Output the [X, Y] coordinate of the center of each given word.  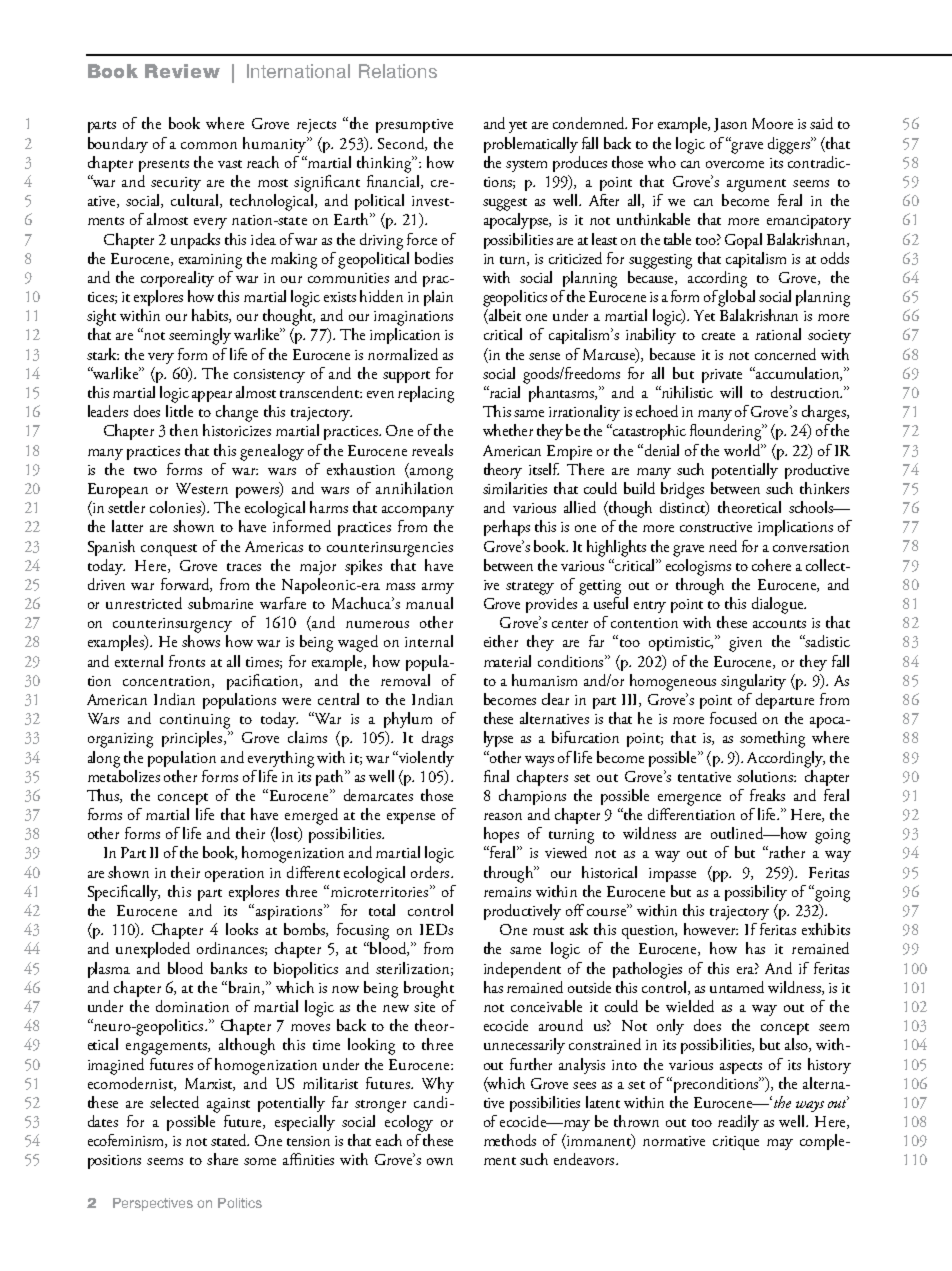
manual [429, 603]
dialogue [779, 605]
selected [174, 1102]
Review [182, 71]
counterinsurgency [172, 625]
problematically [531, 145]
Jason [730, 125]
